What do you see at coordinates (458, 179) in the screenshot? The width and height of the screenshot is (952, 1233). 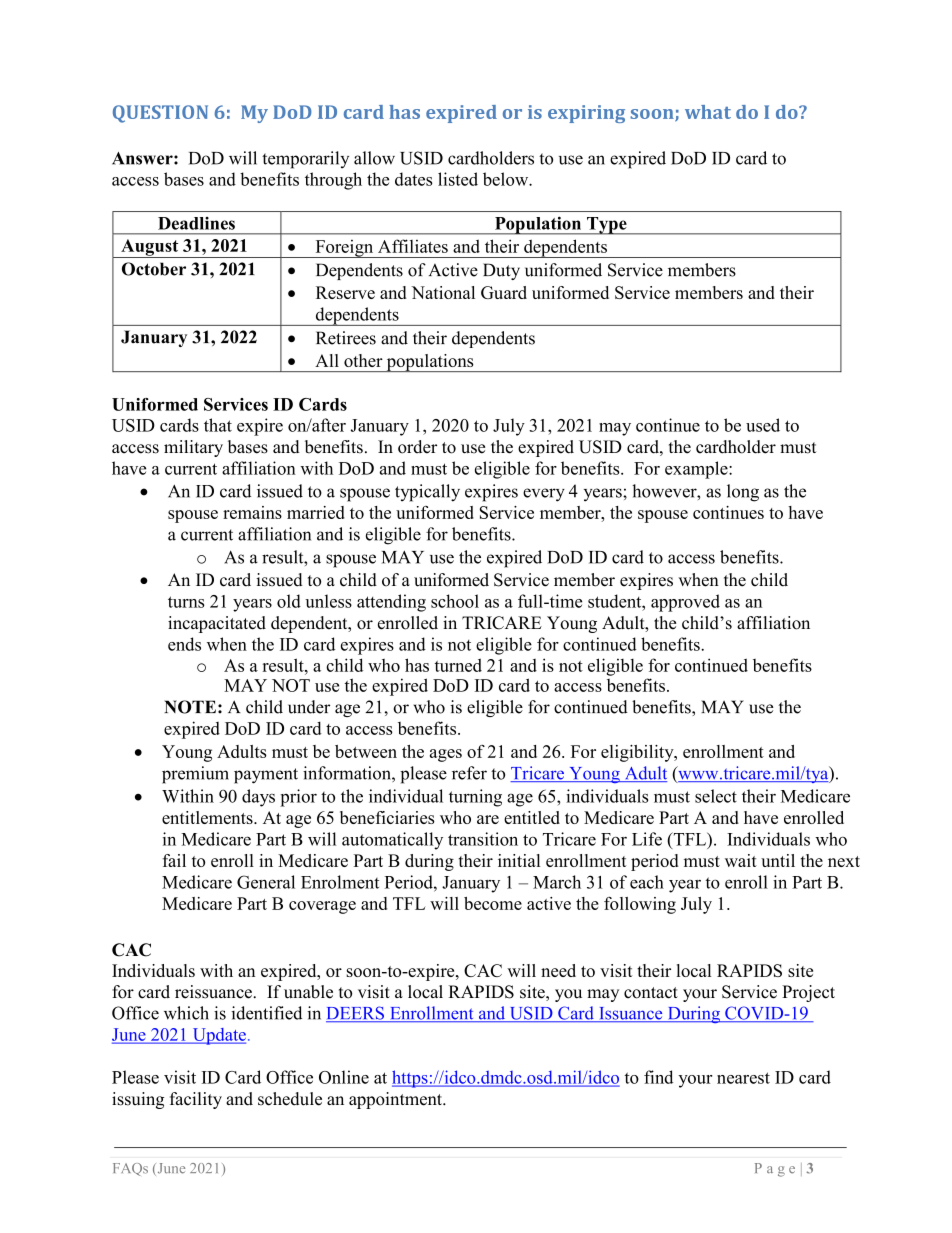 I see `listed` at bounding box center [458, 179].
